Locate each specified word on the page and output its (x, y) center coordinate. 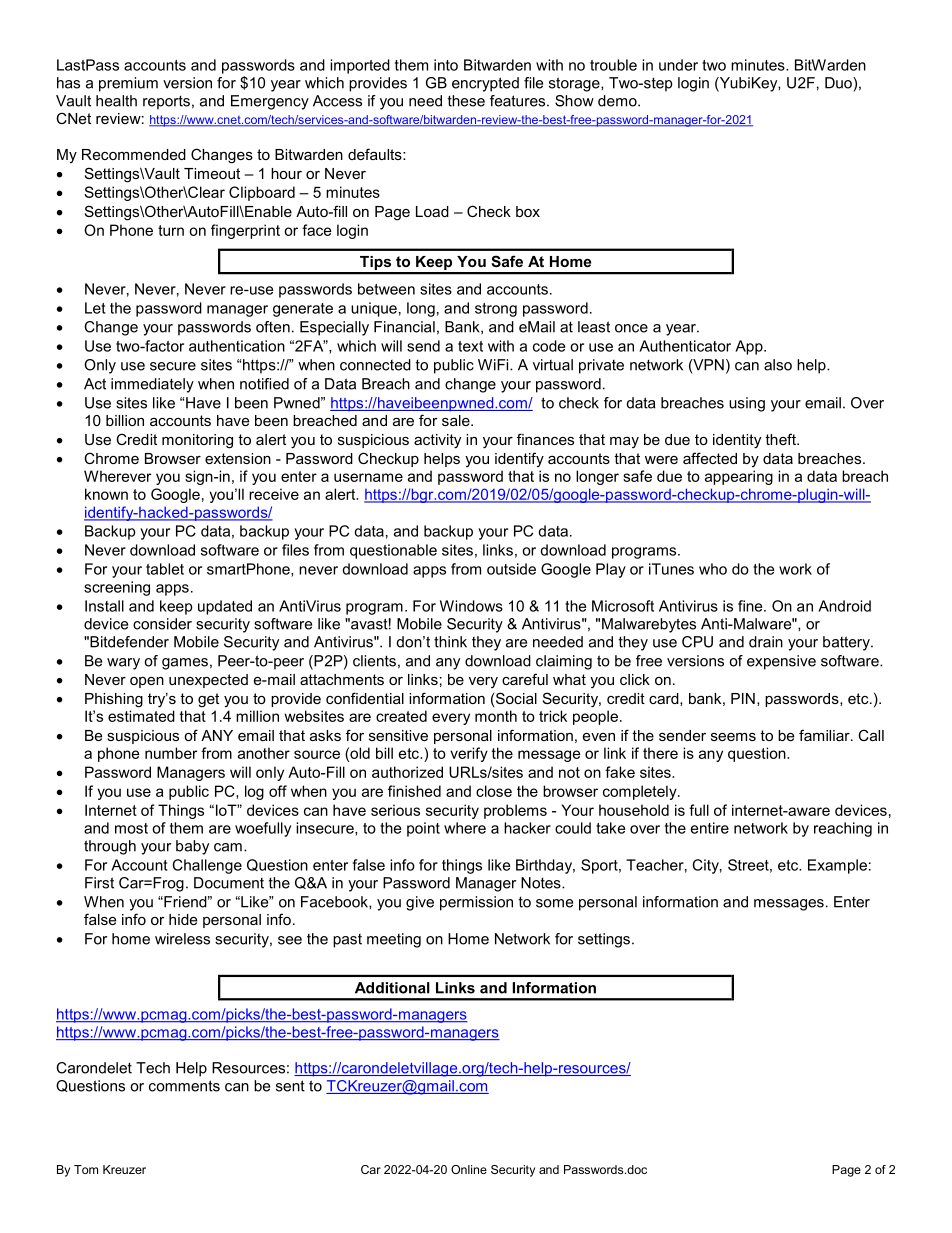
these (466, 101)
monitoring (197, 441)
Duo (839, 83)
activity (437, 441)
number (171, 753)
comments (184, 1086)
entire (710, 828)
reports (166, 102)
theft (781, 439)
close (494, 791)
